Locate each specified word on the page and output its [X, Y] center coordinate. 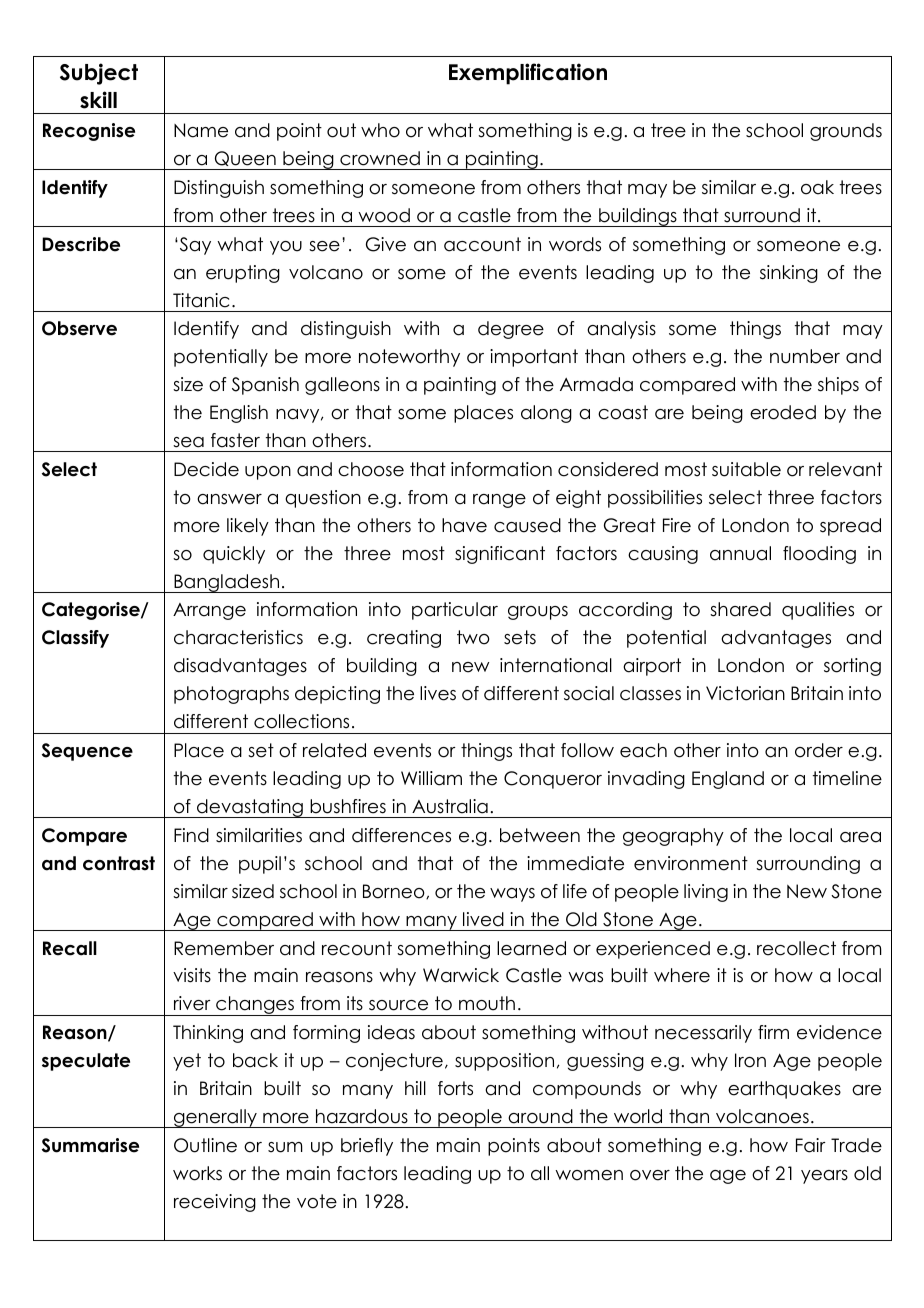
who [380, 130]
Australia [450, 806]
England [728, 780]
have [464, 525]
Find [191, 835]
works [197, 1173]
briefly [367, 1147]
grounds [846, 132]
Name [201, 130]
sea [188, 442]
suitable [746, 469]
